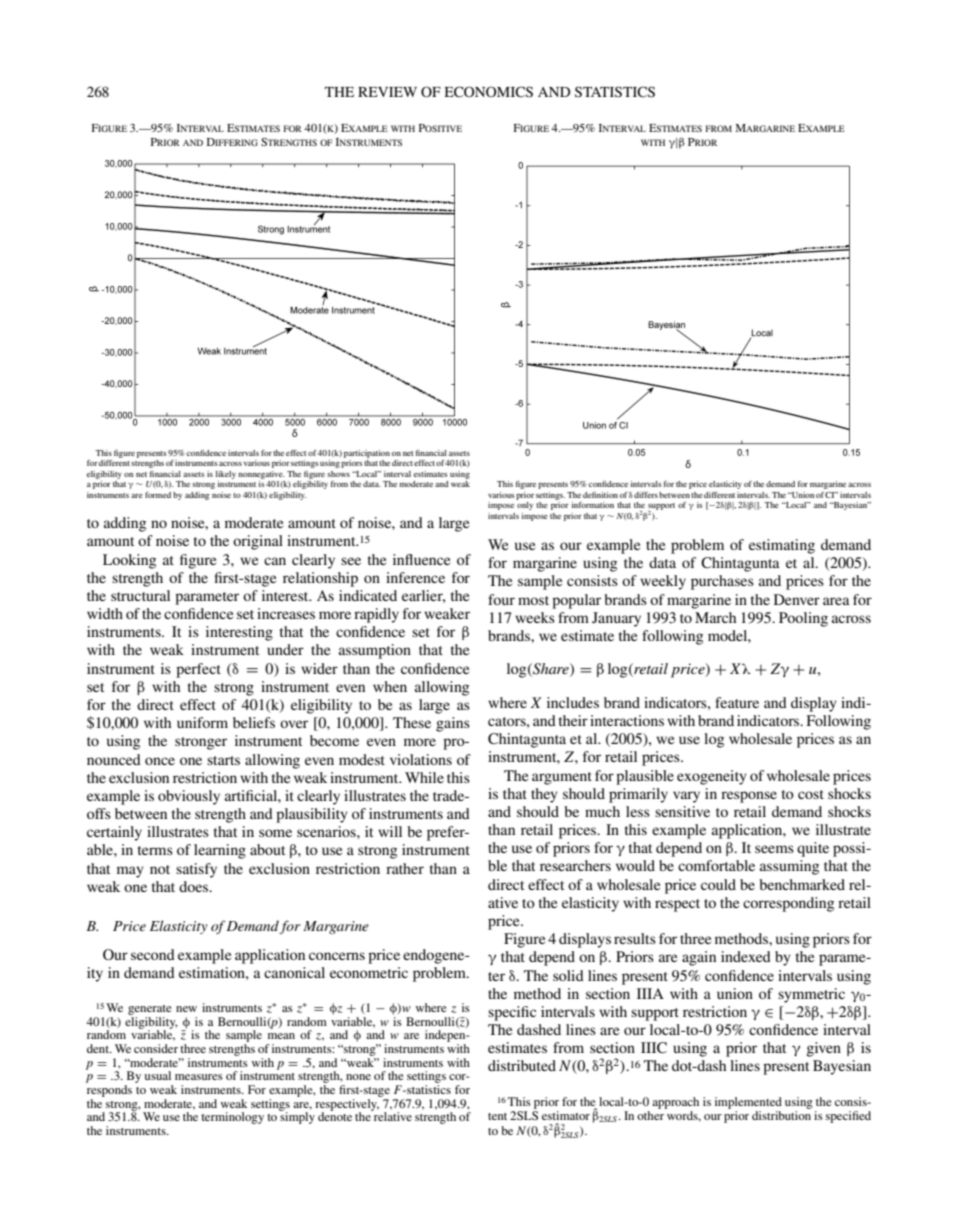 The height and width of the screenshot is (1232, 958). What do you see at coordinates (748, 1103) in the screenshot?
I see `implemented` at bounding box center [748, 1103].
